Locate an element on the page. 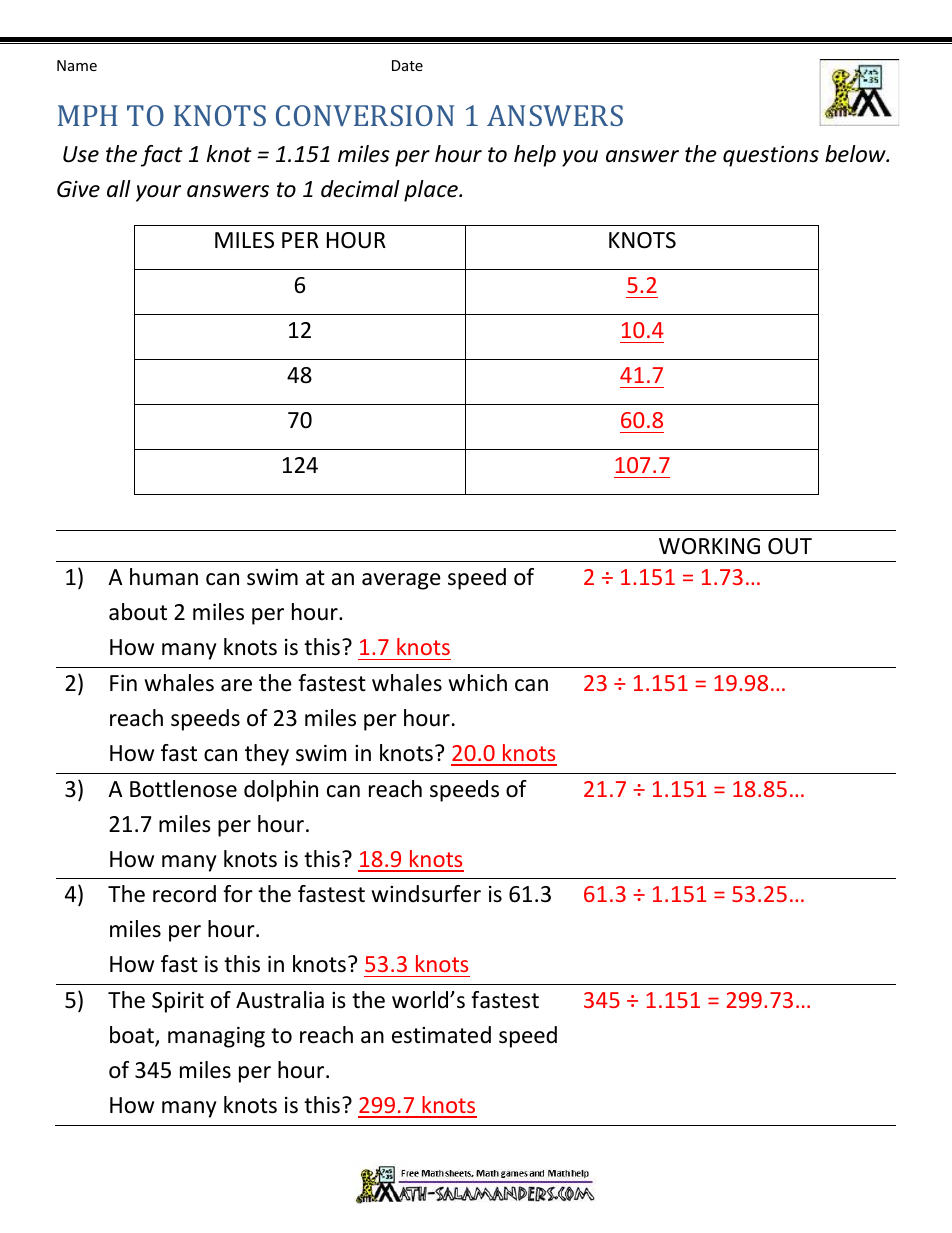  your is located at coordinates (158, 193).
